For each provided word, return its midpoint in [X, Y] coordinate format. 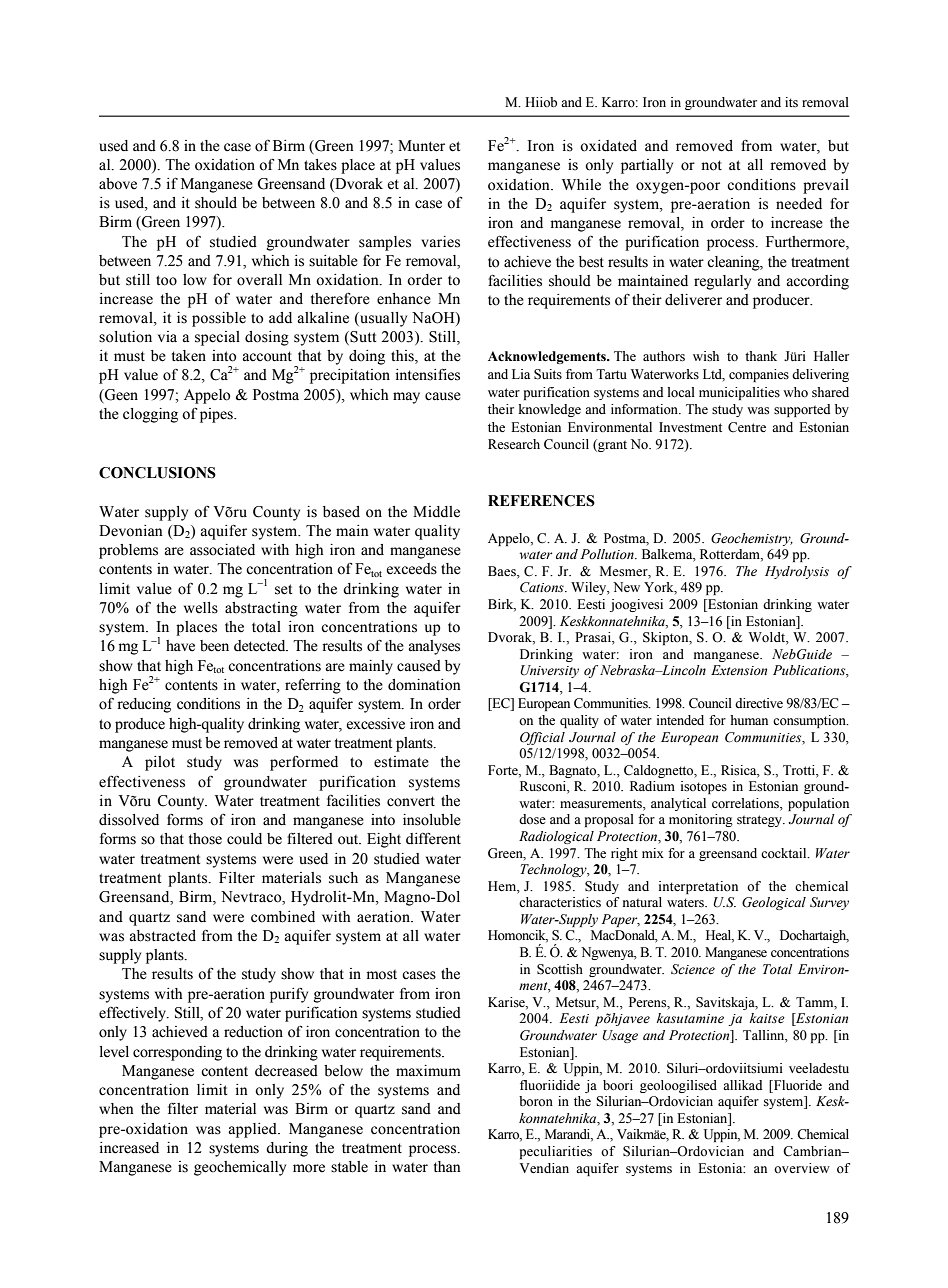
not [711, 165]
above [118, 184]
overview [802, 1168]
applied [253, 1130]
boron [536, 1101]
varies [440, 242]
